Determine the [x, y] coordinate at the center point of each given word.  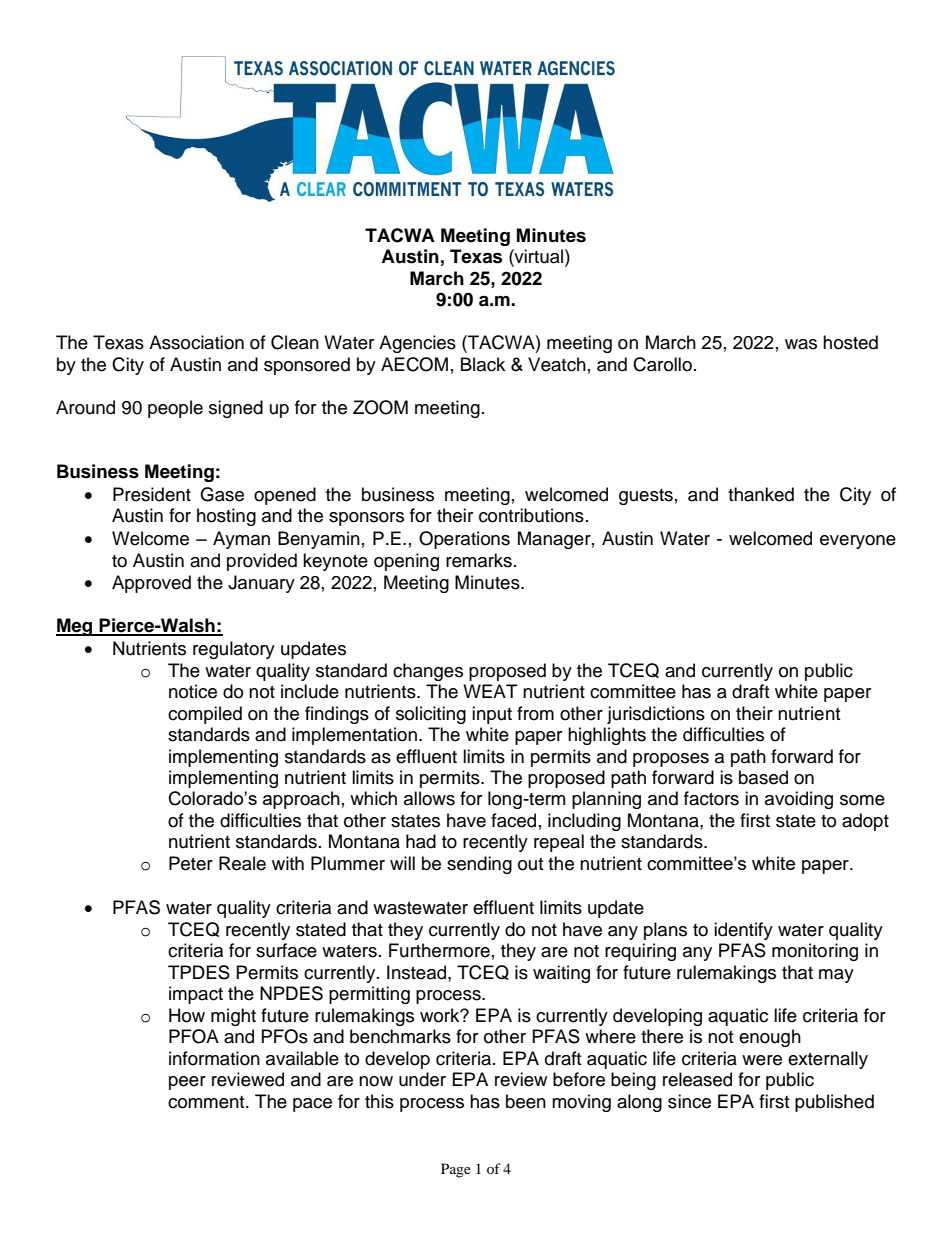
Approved [151, 584]
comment [207, 1102]
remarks [479, 560]
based [763, 777]
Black [483, 364]
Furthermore [439, 950]
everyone [858, 542]
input [492, 715]
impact [196, 995]
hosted [850, 342]
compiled [205, 715]
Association [196, 342]
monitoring [815, 952]
